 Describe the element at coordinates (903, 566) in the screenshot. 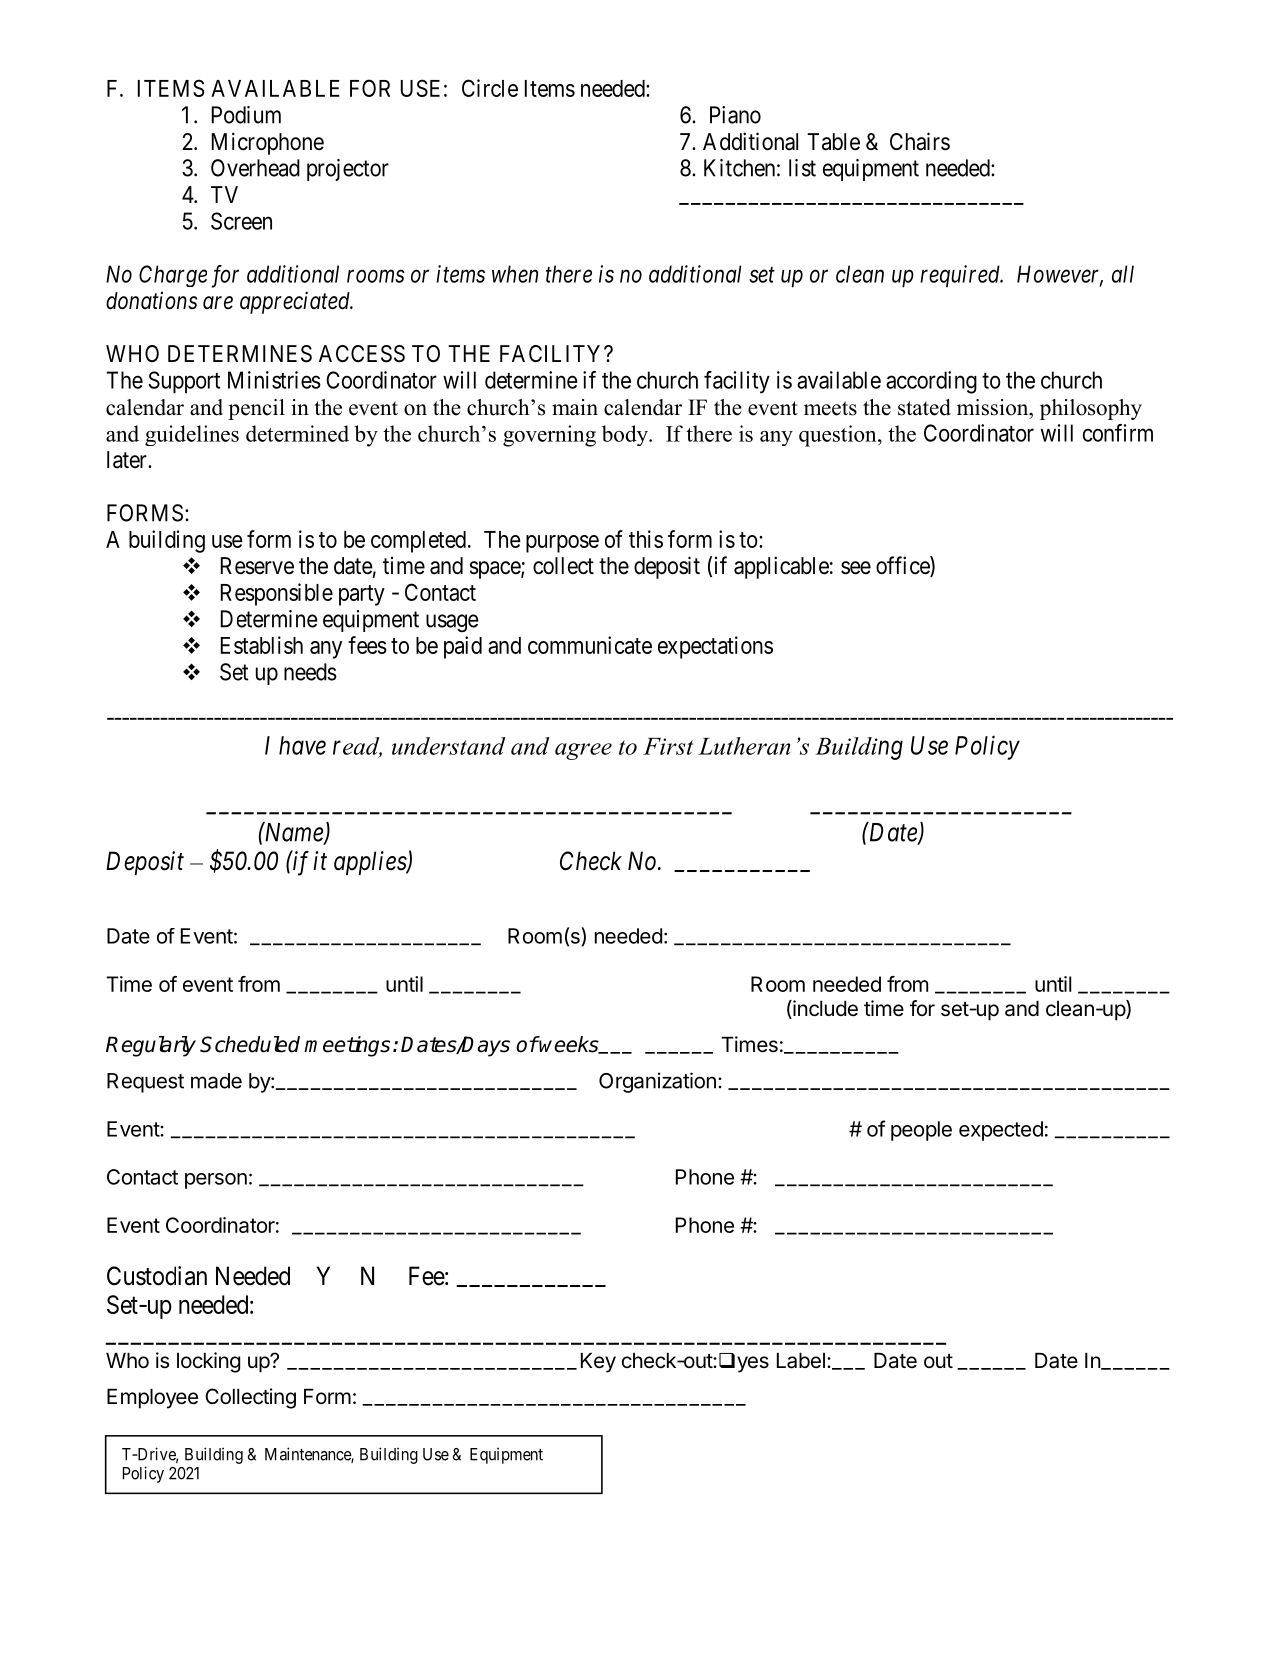

I see `office` at that location.
